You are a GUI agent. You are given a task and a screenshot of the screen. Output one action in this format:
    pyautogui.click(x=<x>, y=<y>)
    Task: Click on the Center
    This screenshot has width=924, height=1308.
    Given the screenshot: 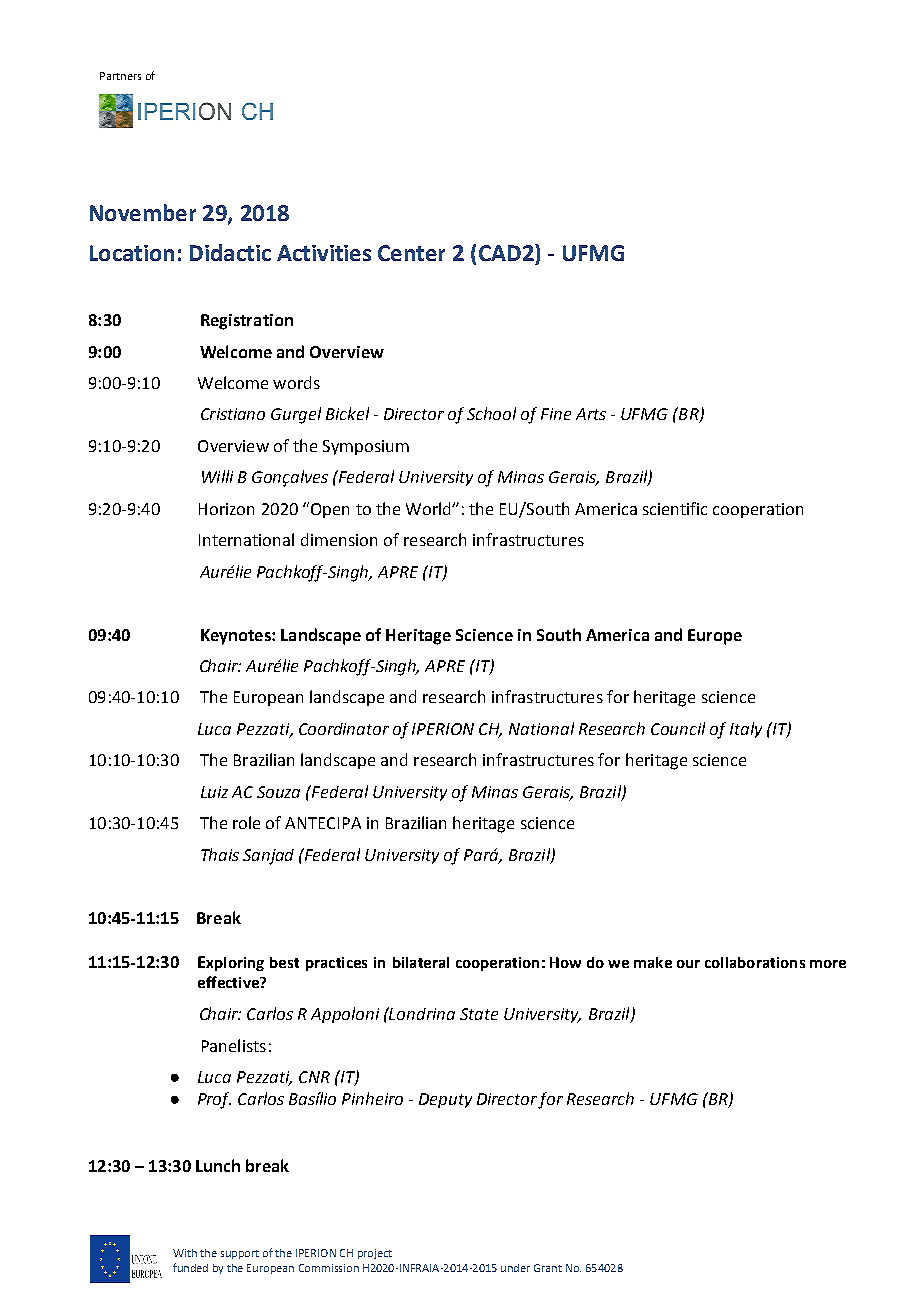 What is the action you would take?
    pyautogui.click(x=411, y=253)
